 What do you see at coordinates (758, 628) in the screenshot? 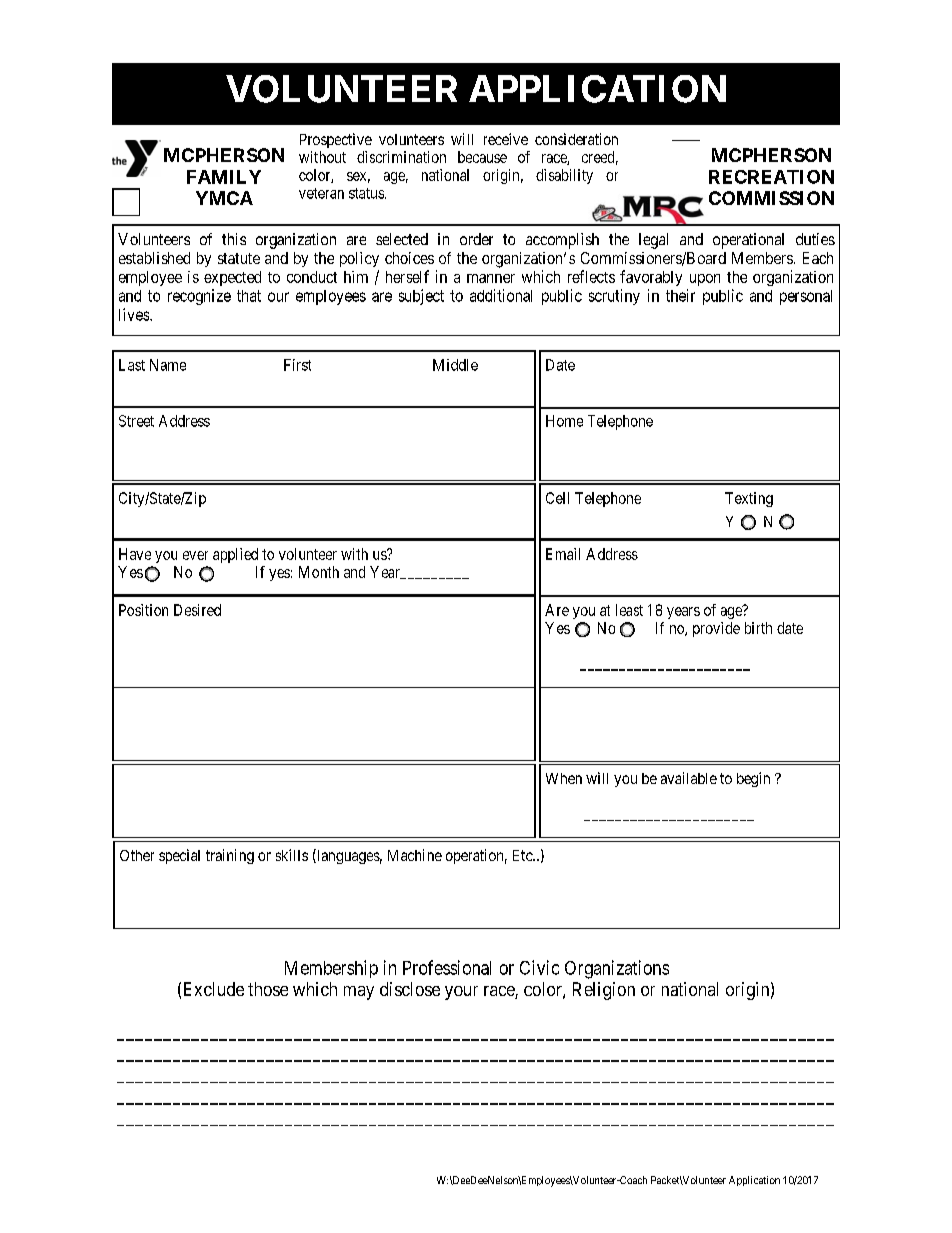
I see `birth` at bounding box center [758, 628].
